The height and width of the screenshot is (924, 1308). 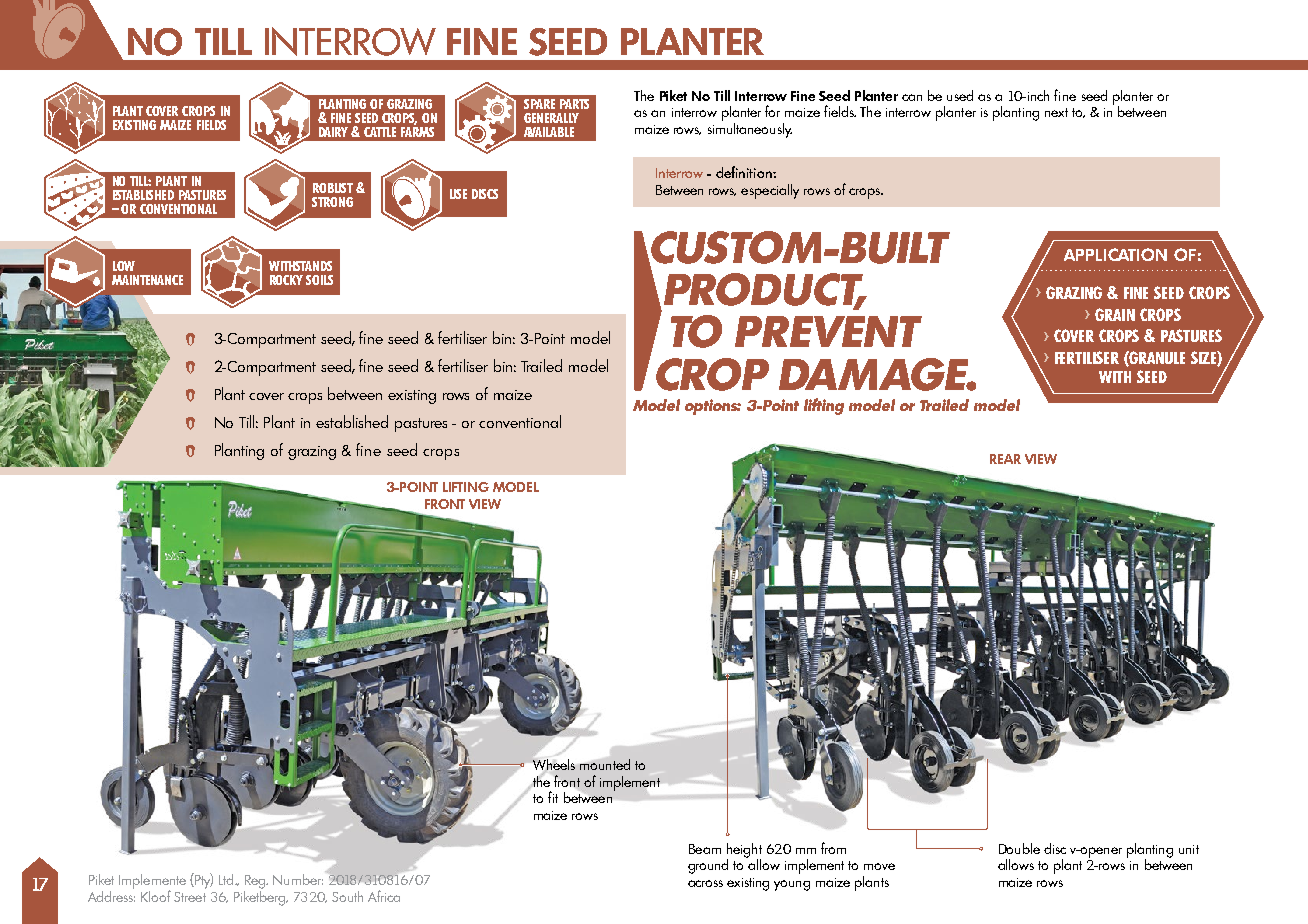 I want to click on REAR, so click(x=1005, y=459).
